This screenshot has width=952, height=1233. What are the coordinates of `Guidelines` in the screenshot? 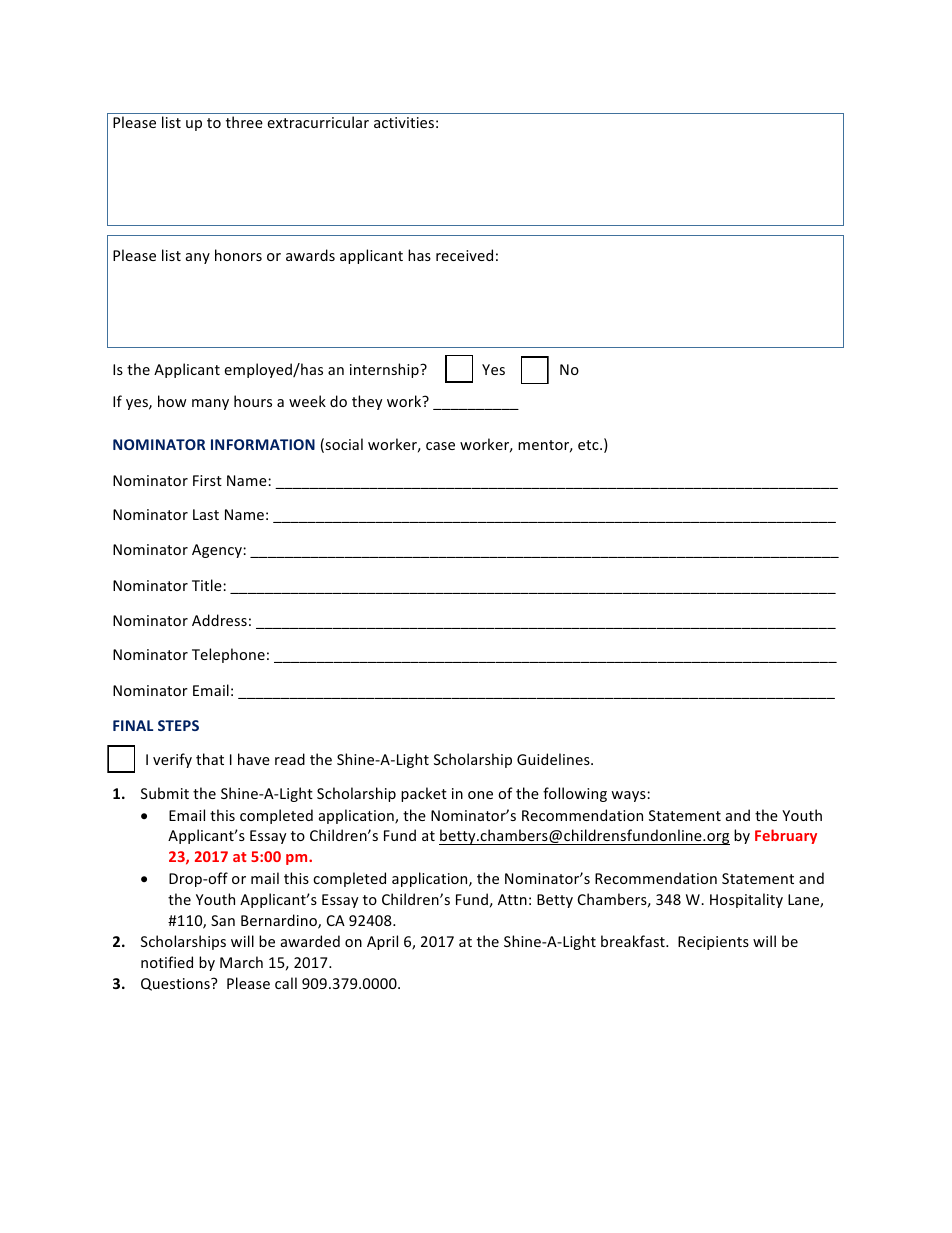 It's located at (554, 759).
